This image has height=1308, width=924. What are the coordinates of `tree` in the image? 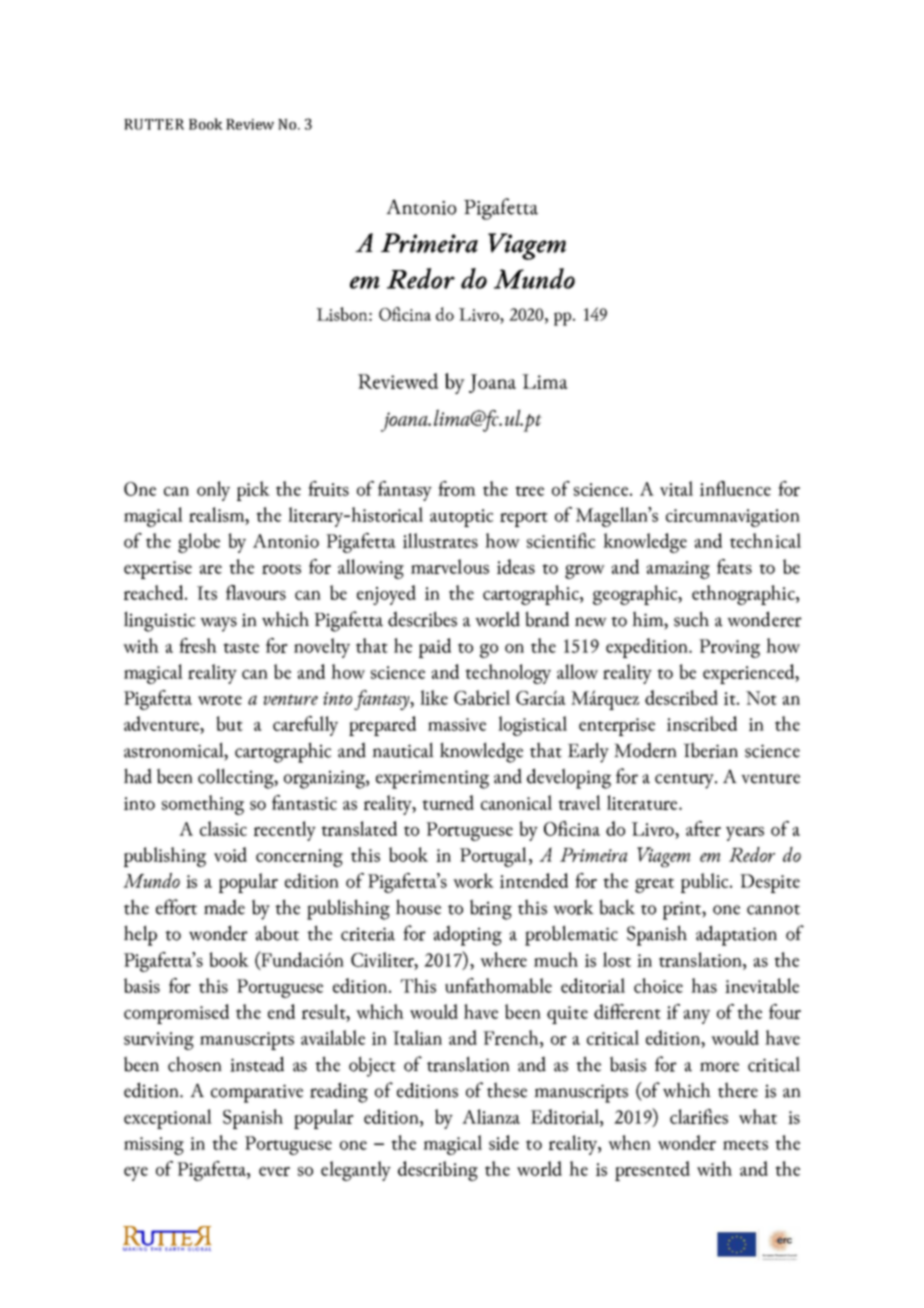 It's located at (529, 491).
